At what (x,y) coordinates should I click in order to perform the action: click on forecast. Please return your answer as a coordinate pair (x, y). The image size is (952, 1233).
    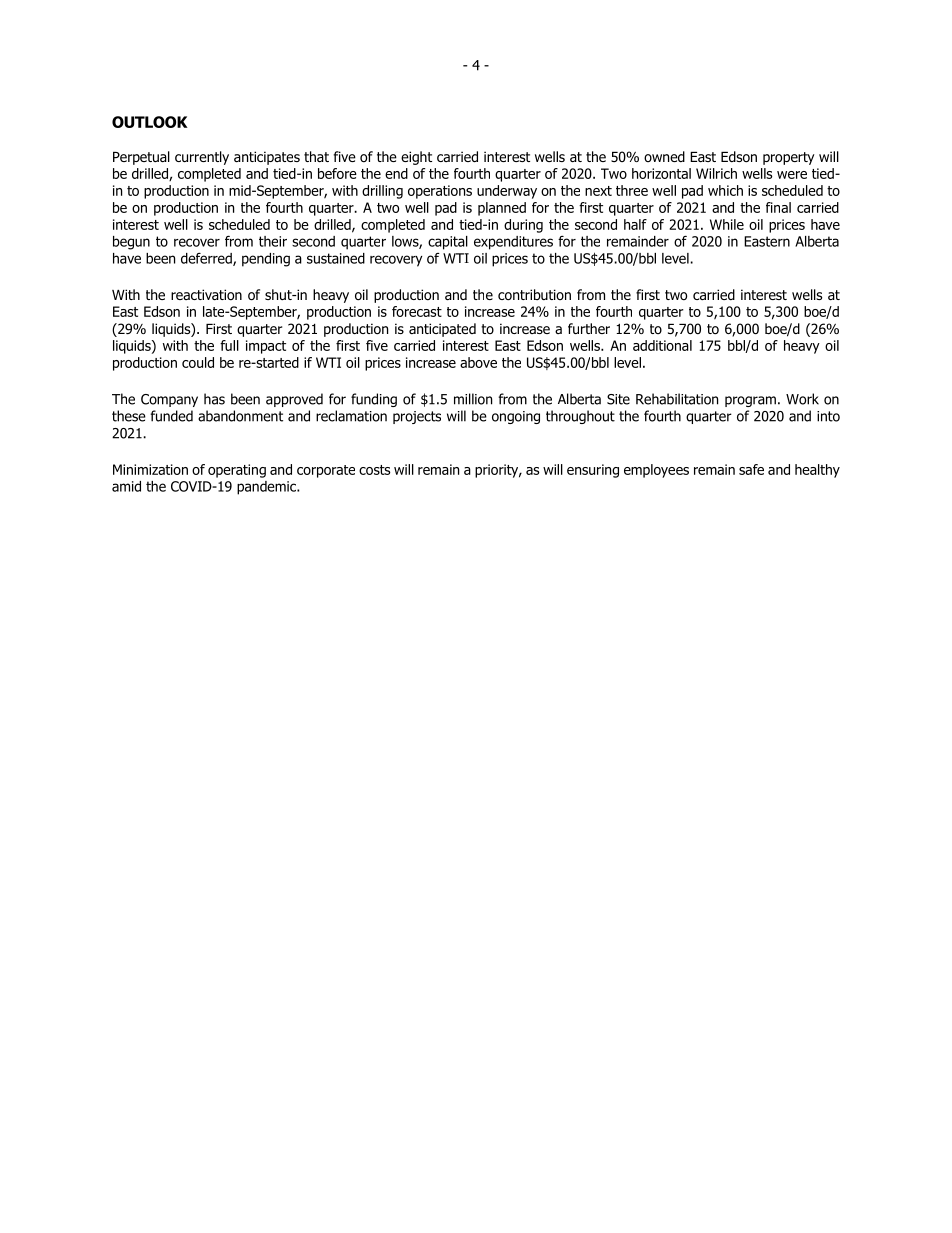
    Looking at the image, I should click on (417, 311).
